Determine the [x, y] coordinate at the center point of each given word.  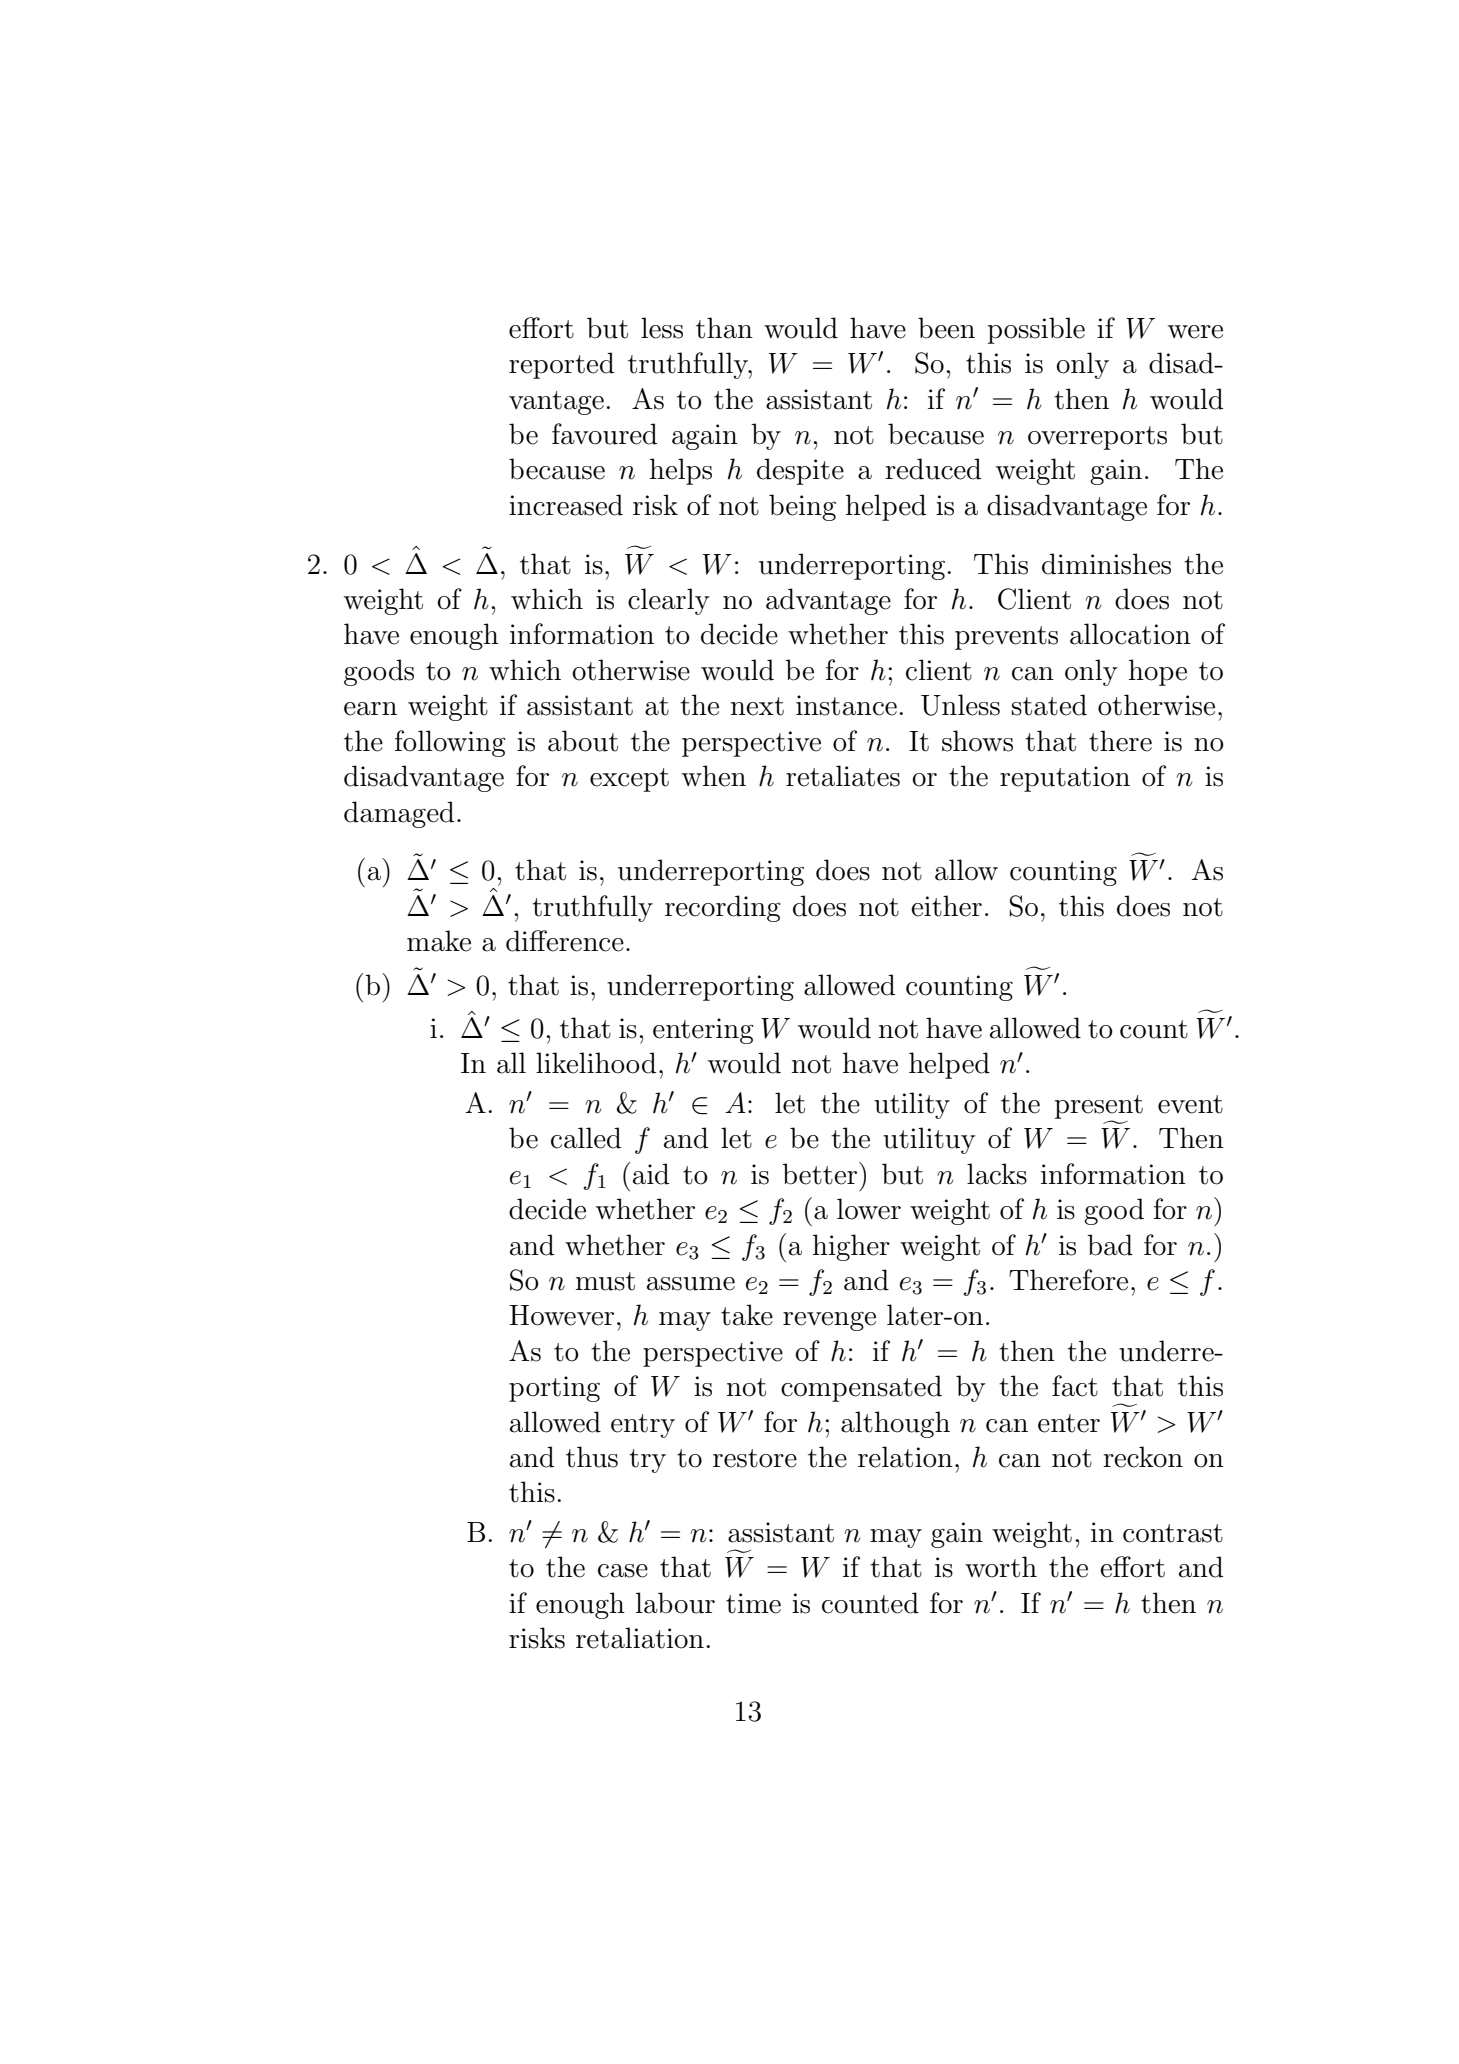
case [623, 1571]
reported [561, 365]
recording [723, 908]
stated [1049, 705]
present [1099, 1108]
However [561, 1315]
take [747, 1315]
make [439, 941]
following [450, 743]
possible [1036, 330]
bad [1110, 1245]
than [724, 328]
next [757, 706]
